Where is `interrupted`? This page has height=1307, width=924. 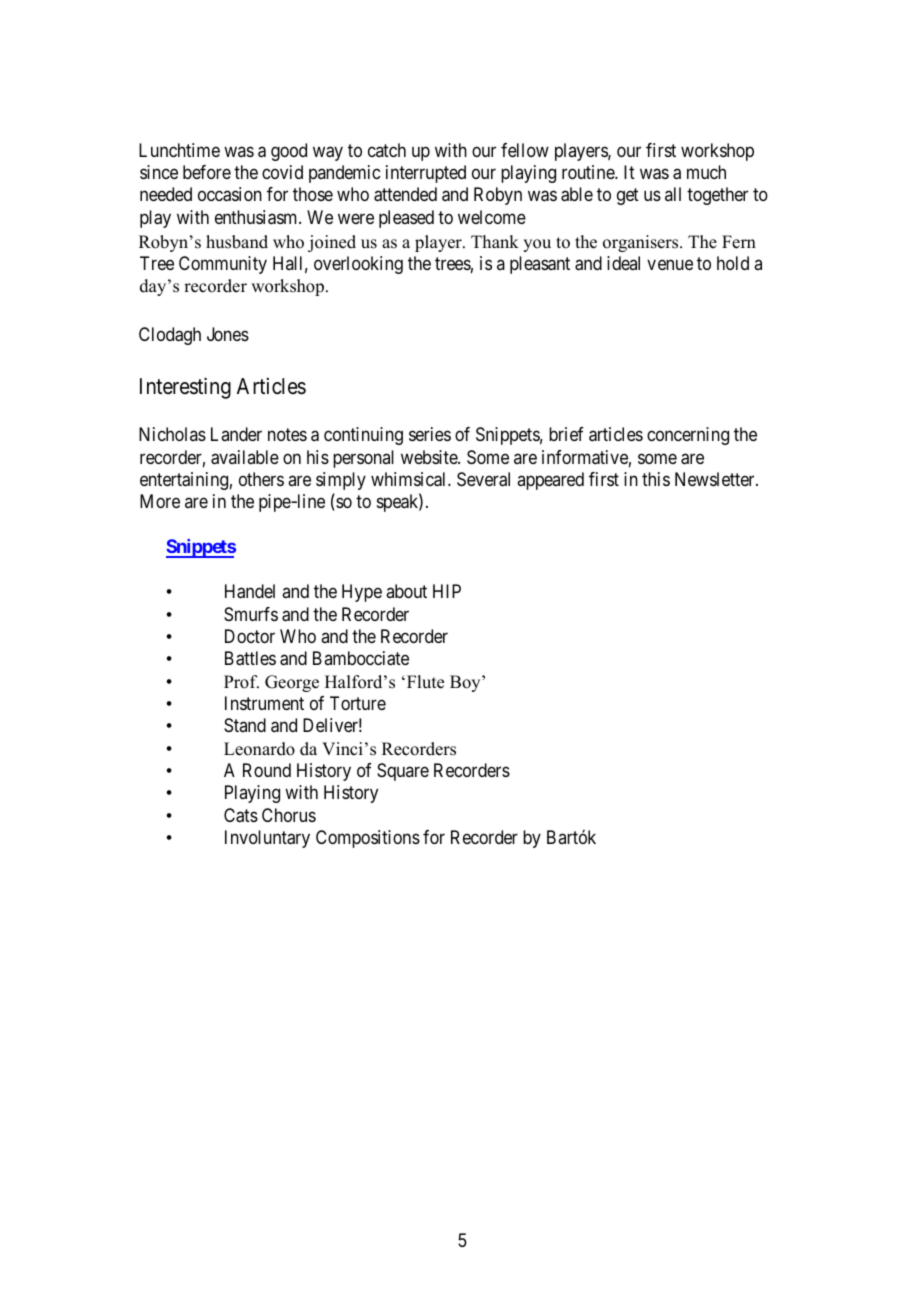 interrupted is located at coordinates (426, 174).
